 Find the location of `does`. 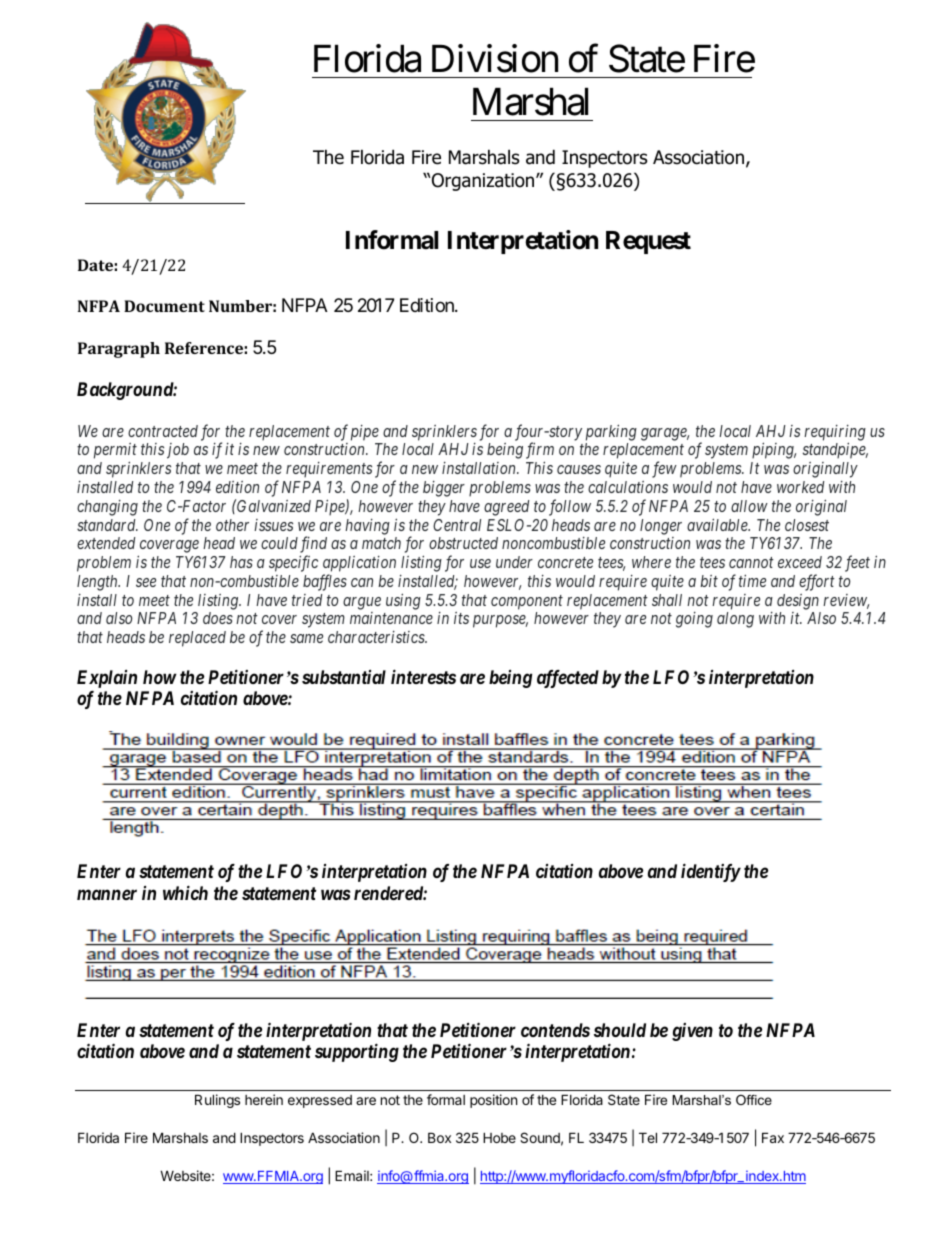

does is located at coordinates (218, 618).
